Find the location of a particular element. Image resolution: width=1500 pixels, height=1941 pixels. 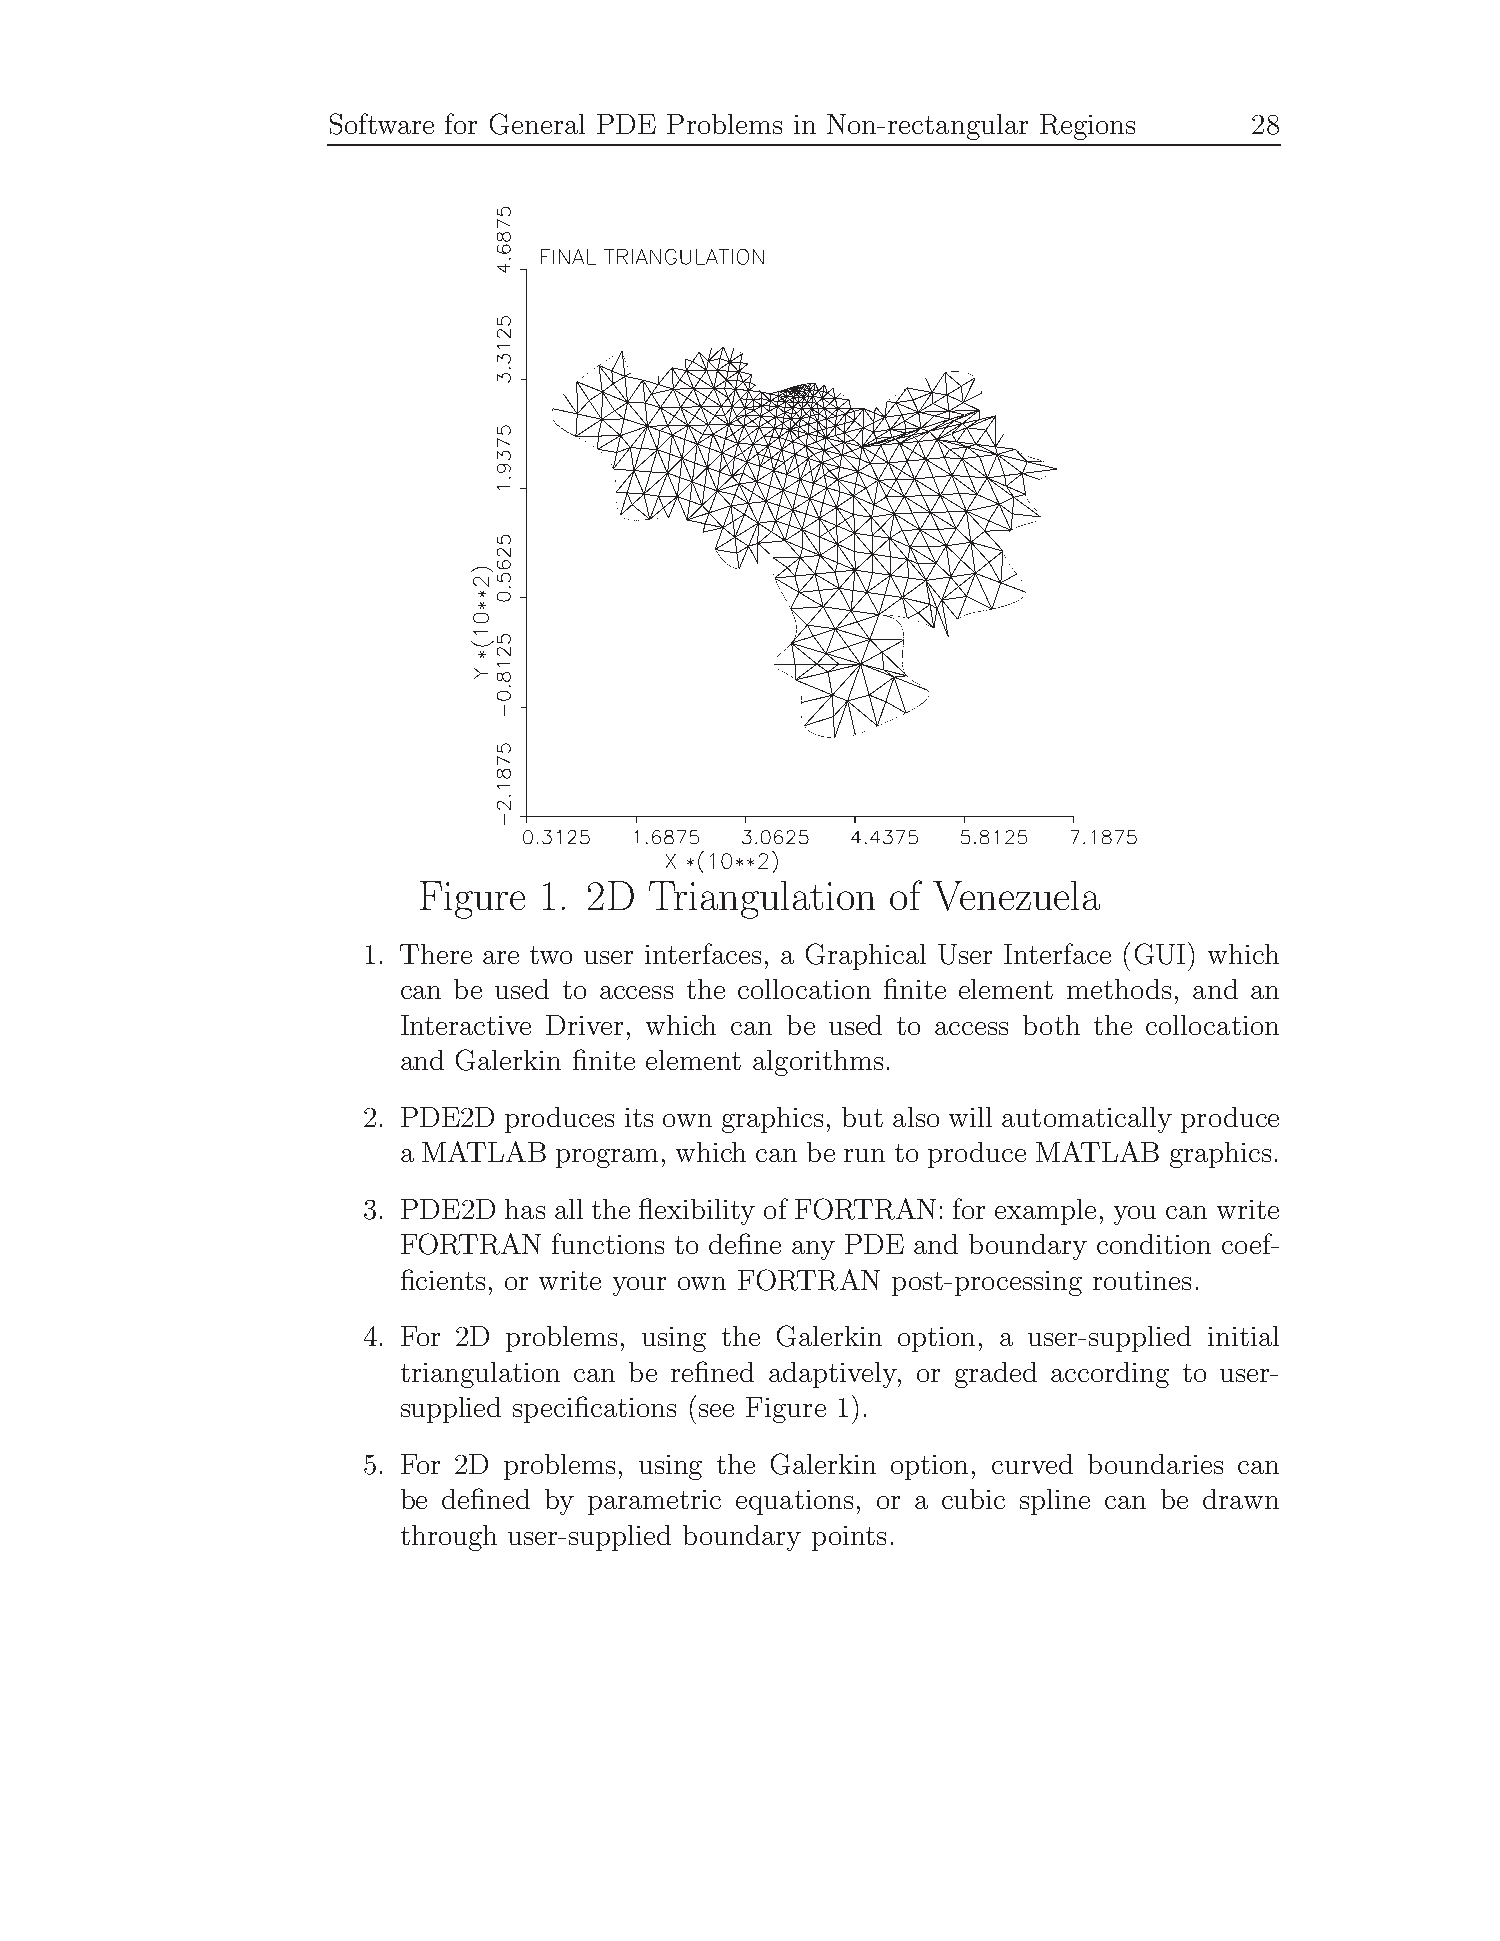

GUI is located at coordinates (1162, 953).
